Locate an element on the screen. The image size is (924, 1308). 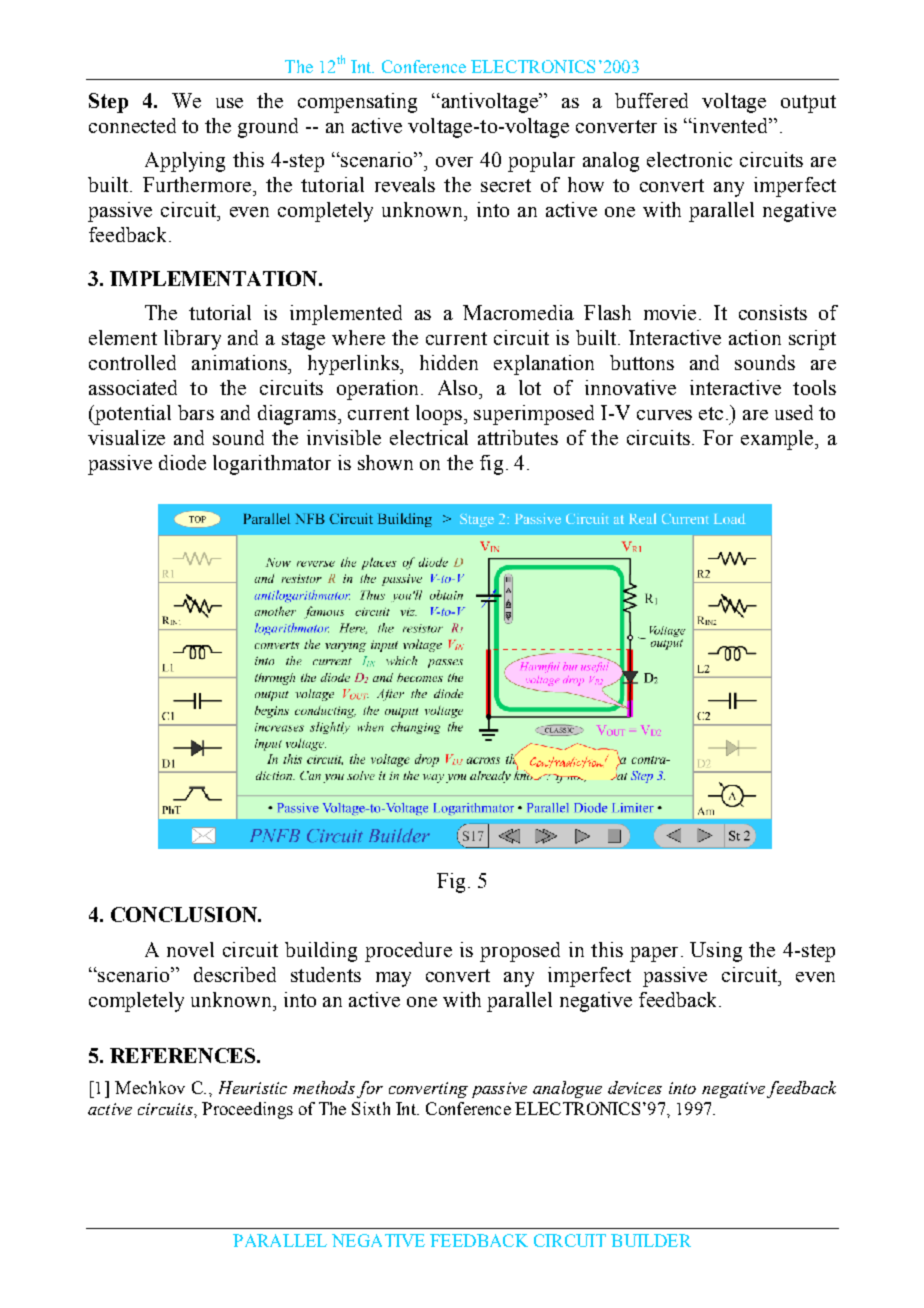
Proceedings is located at coordinates (247, 1110).
